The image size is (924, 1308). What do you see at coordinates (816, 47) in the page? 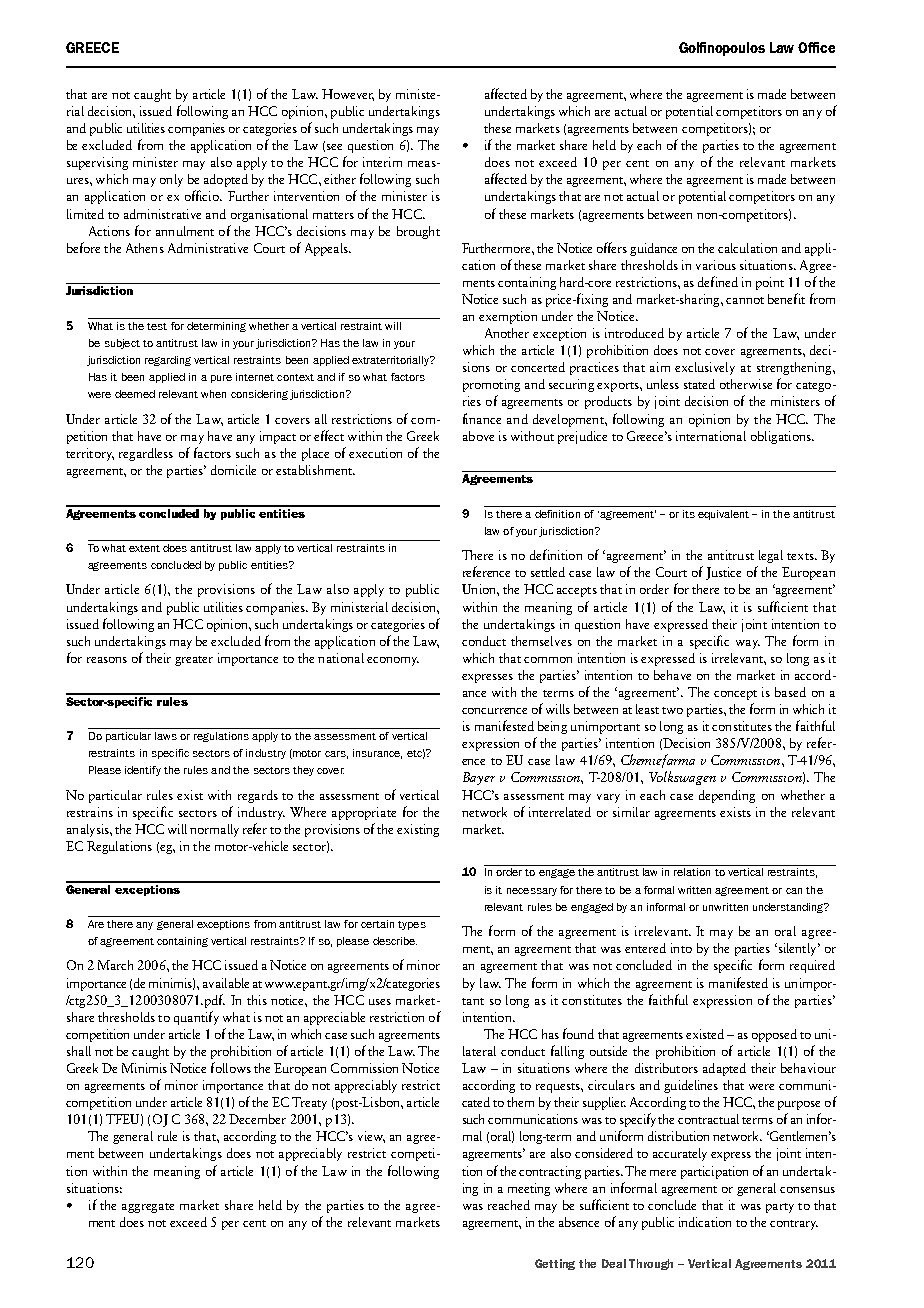
I see `Office` at bounding box center [816, 47].
